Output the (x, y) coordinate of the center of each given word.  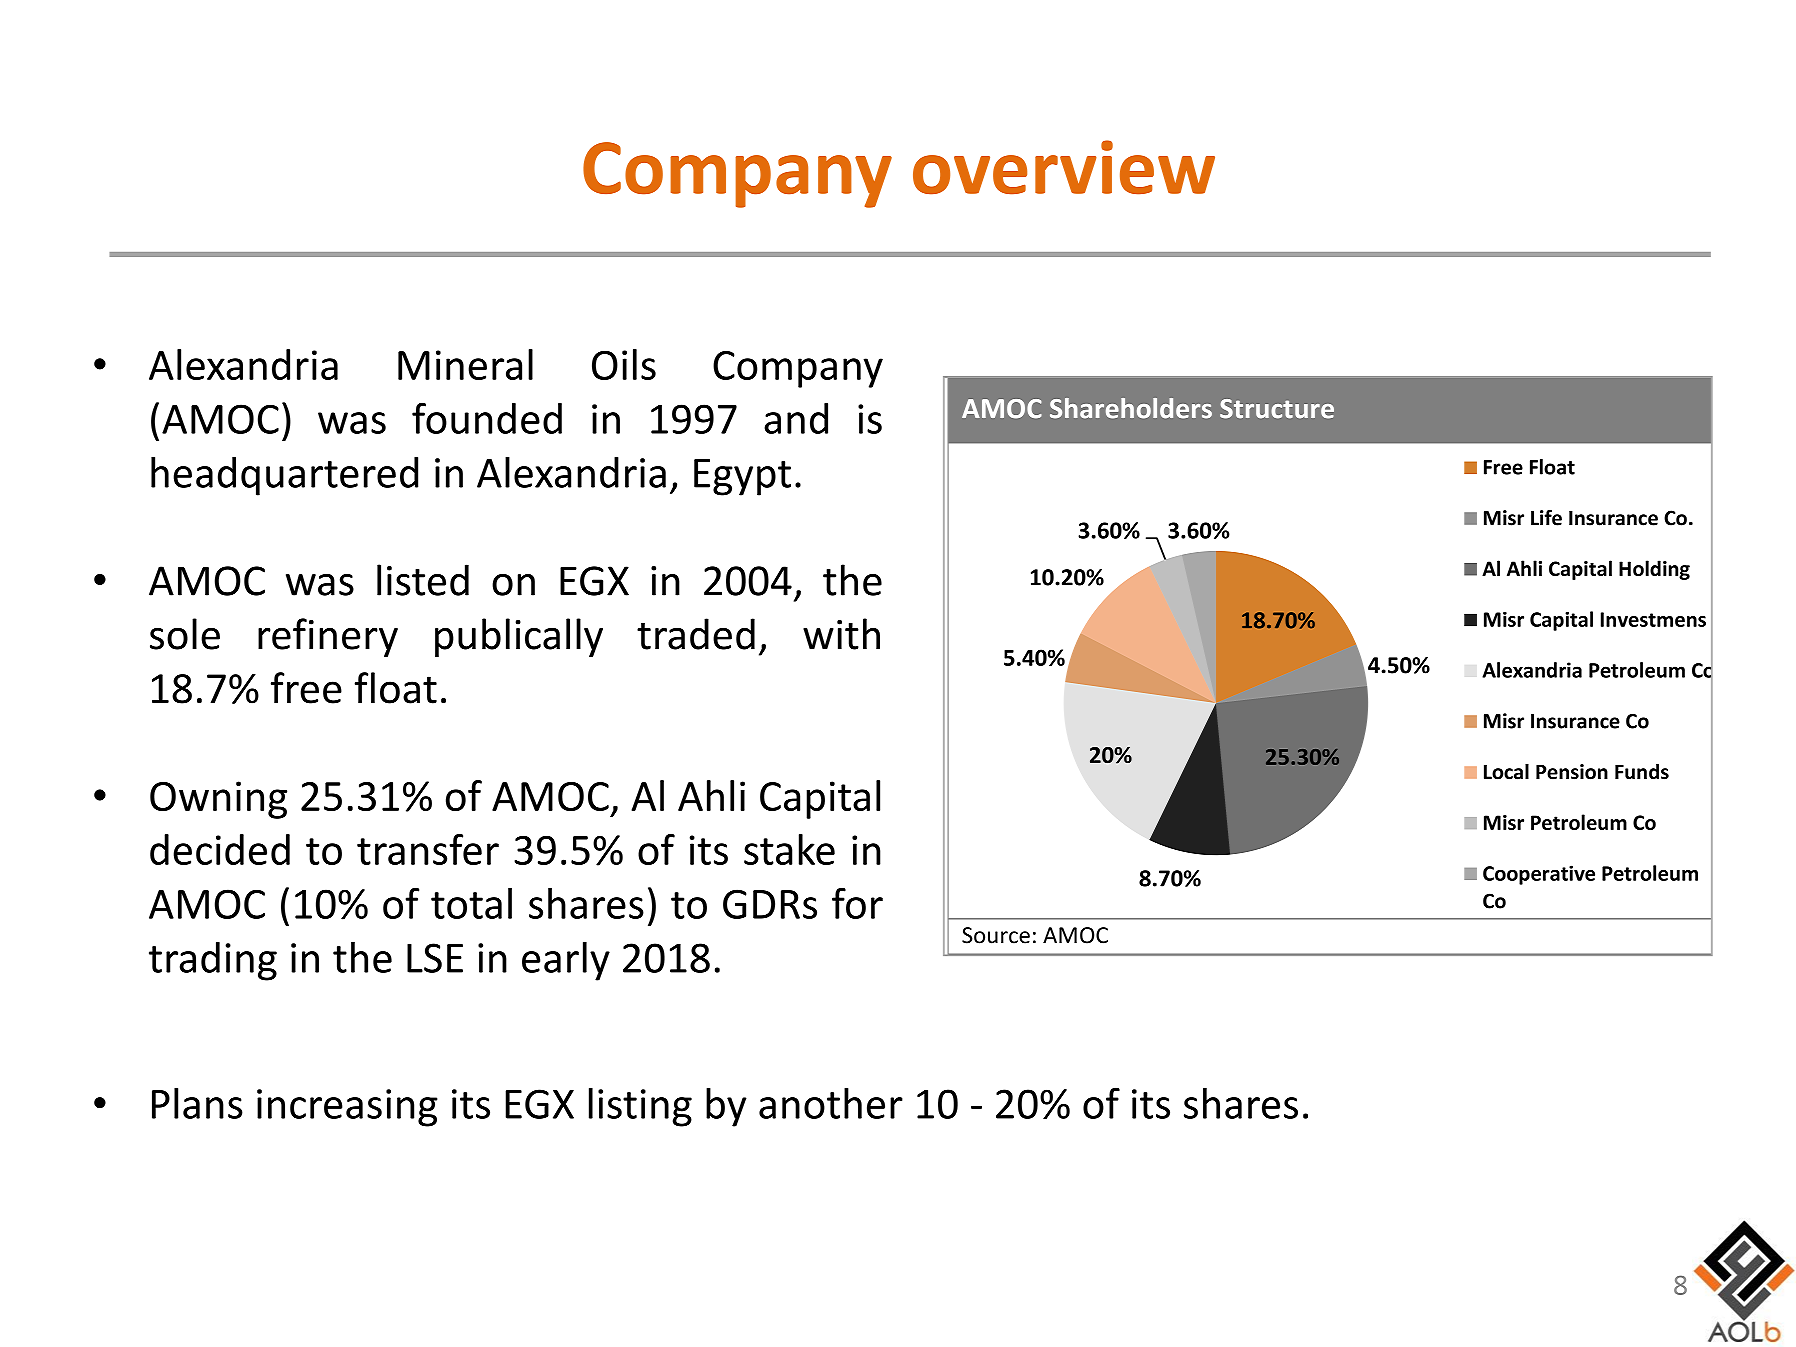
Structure (1277, 409)
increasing (347, 1108)
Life (1546, 517)
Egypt (742, 477)
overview (1064, 167)
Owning (218, 800)
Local (1506, 771)
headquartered (284, 476)
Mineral (465, 364)
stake (789, 849)
